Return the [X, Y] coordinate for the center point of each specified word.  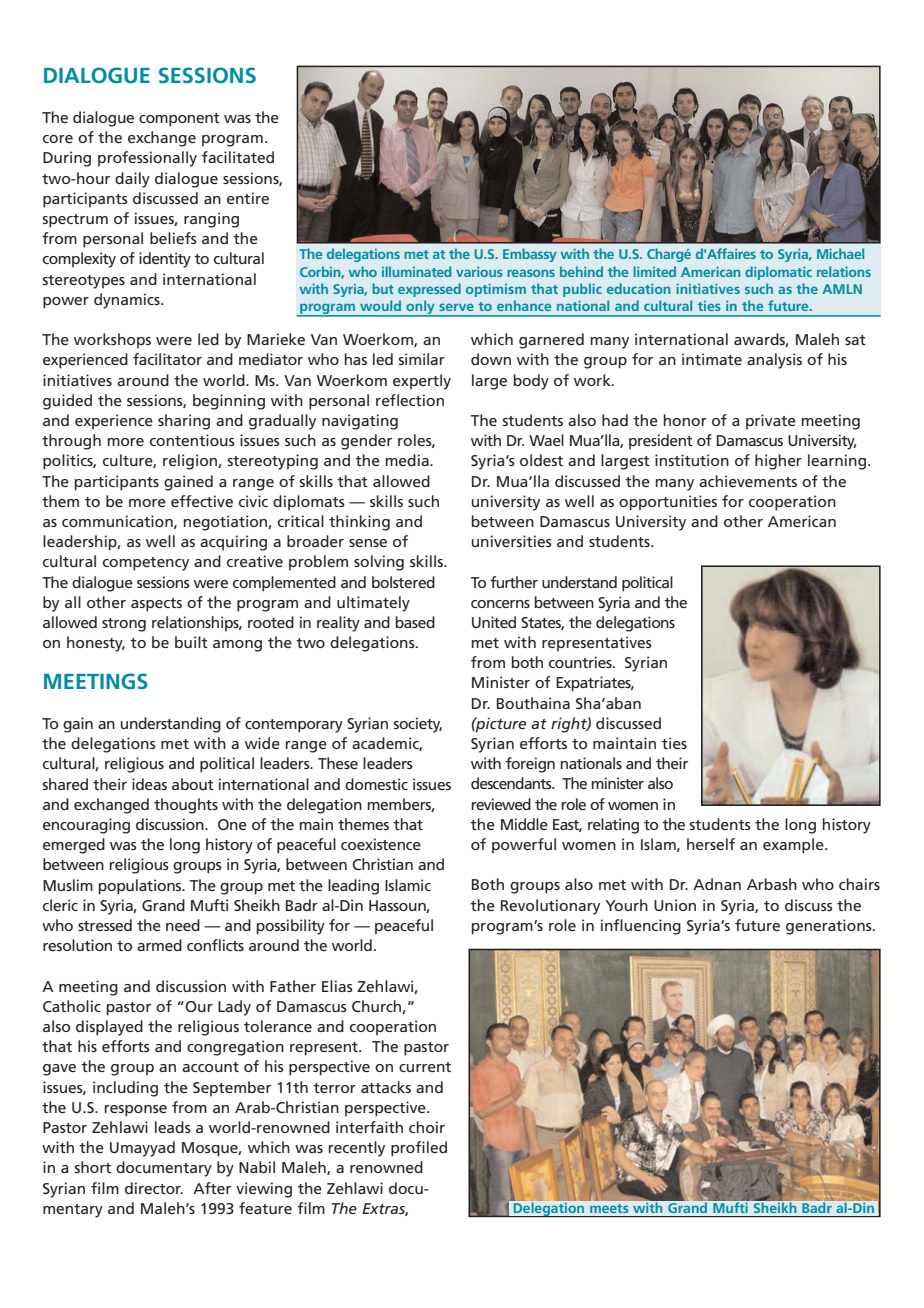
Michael [840, 253]
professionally [147, 159]
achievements [748, 481]
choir [427, 1127]
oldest [541, 460]
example [794, 846]
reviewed [501, 804]
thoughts [186, 806]
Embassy [530, 255]
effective [202, 501]
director [154, 1188]
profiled [419, 1149]
